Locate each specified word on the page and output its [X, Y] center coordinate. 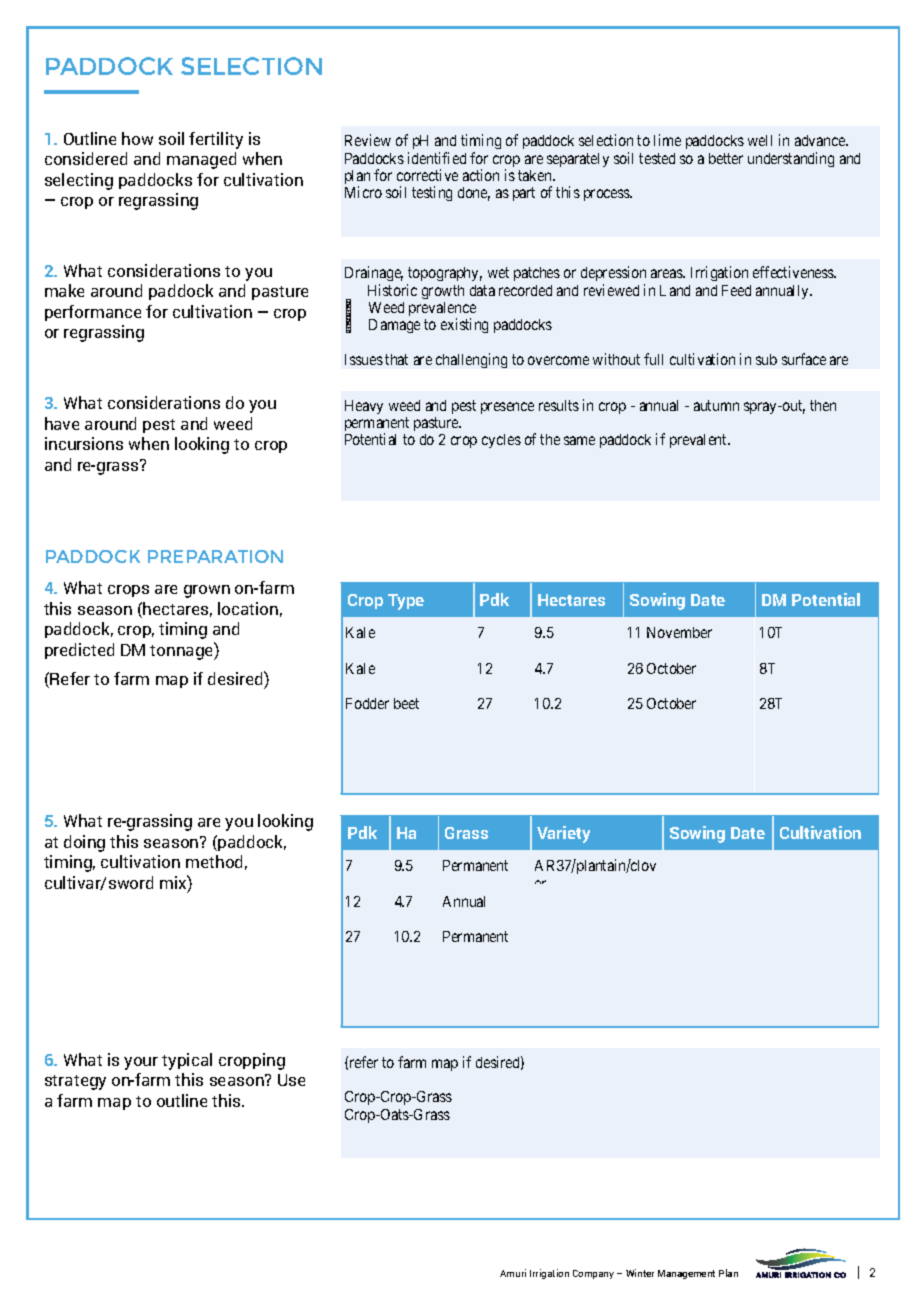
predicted [79, 651]
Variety [563, 834]
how [137, 138]
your [141, 1063]
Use [291, 1080]
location [248, 608]
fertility [216, 140]
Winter [640, 1273]
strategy [75, 1082]
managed [201, 160]
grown [207, 591]
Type [406, 602]
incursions [84, 443]
